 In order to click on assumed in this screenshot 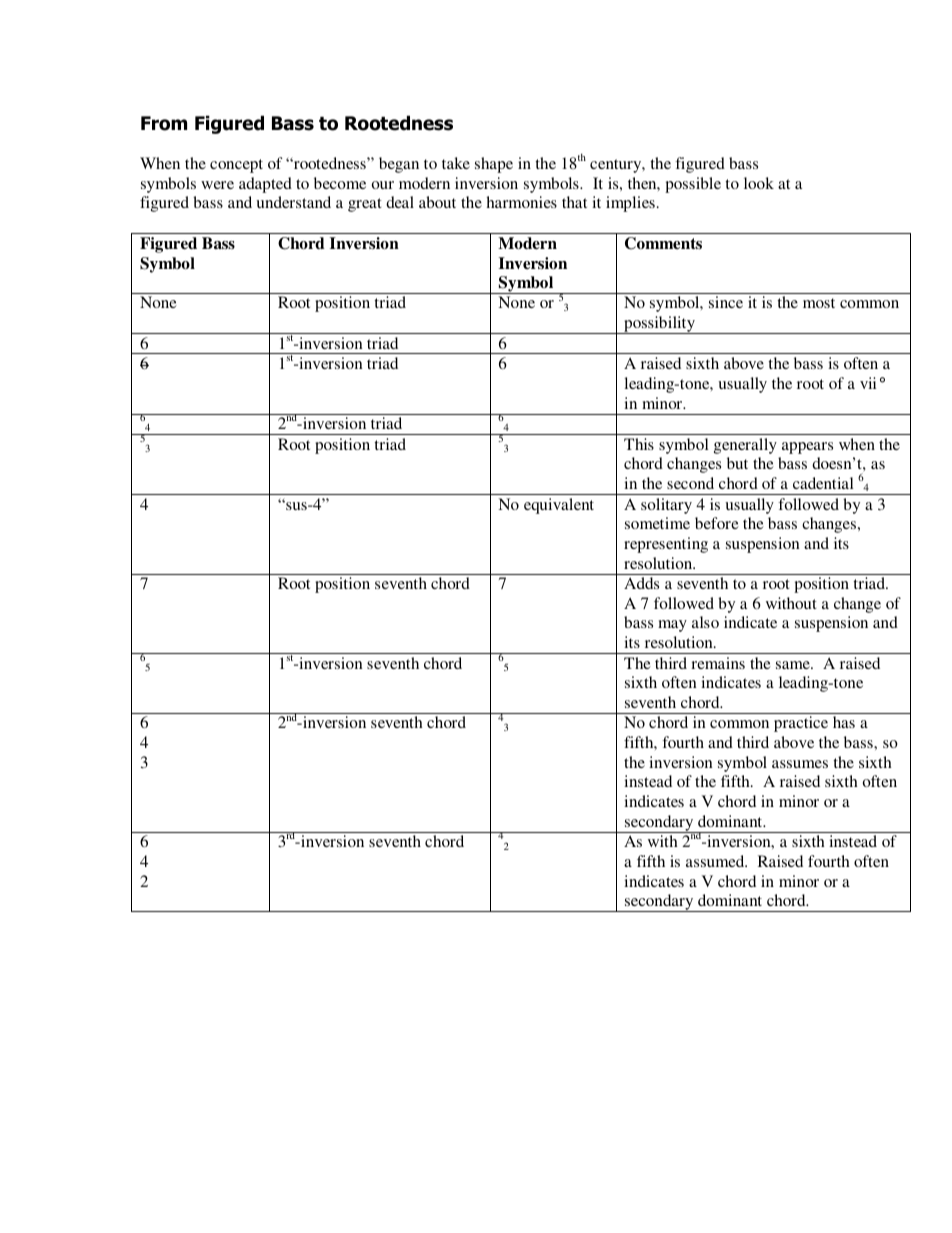, I will do `click(716, 861)`.
